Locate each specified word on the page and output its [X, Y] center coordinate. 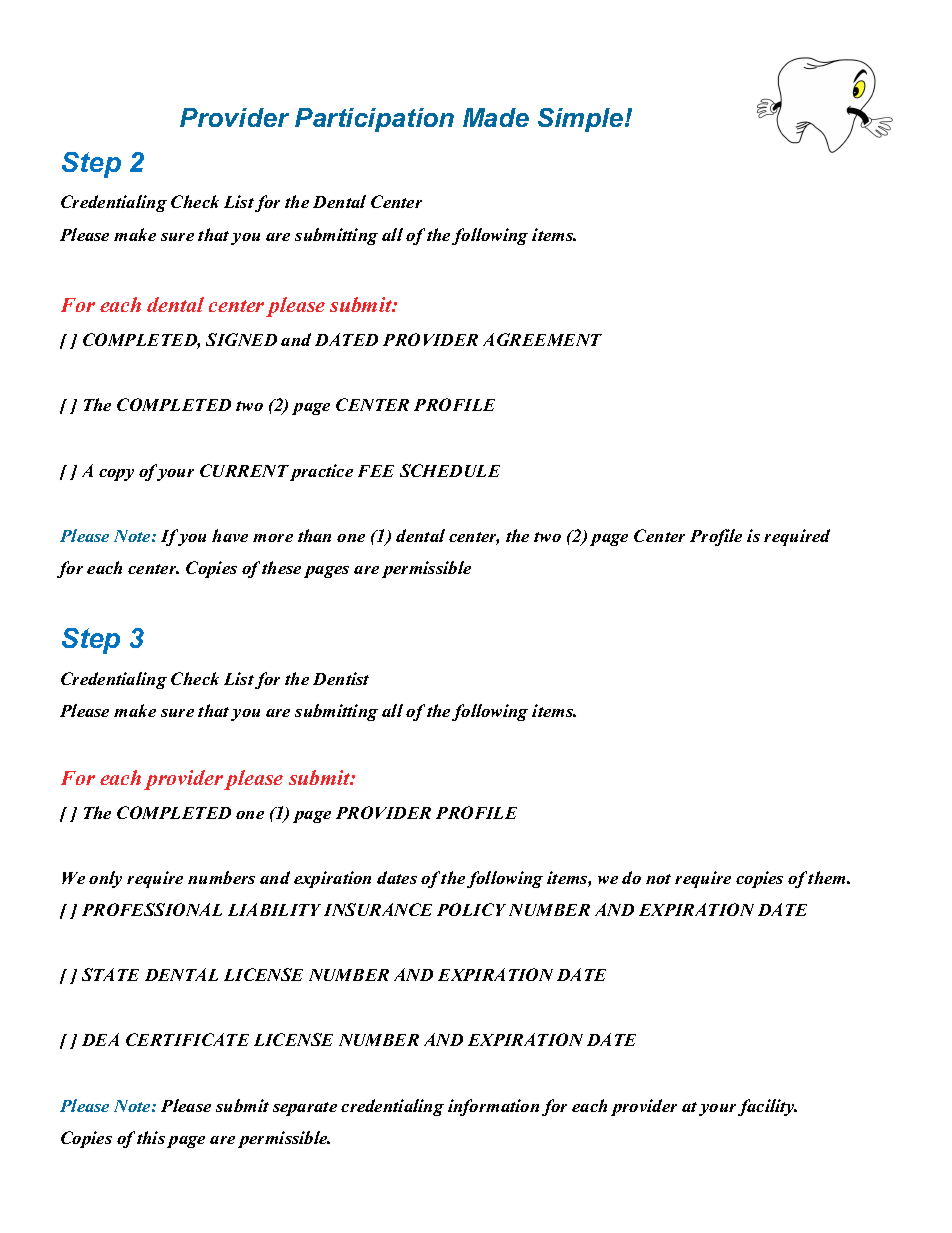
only [105, 879]
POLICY [471, 909]
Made [496, 117]
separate [305, 1109]
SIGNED [241, 339]
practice [321, 472]
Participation [374, 120]
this [151, 1137]
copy [116, 475]
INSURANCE [378, 909]
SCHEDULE [450, 470]
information [493, 1107]
